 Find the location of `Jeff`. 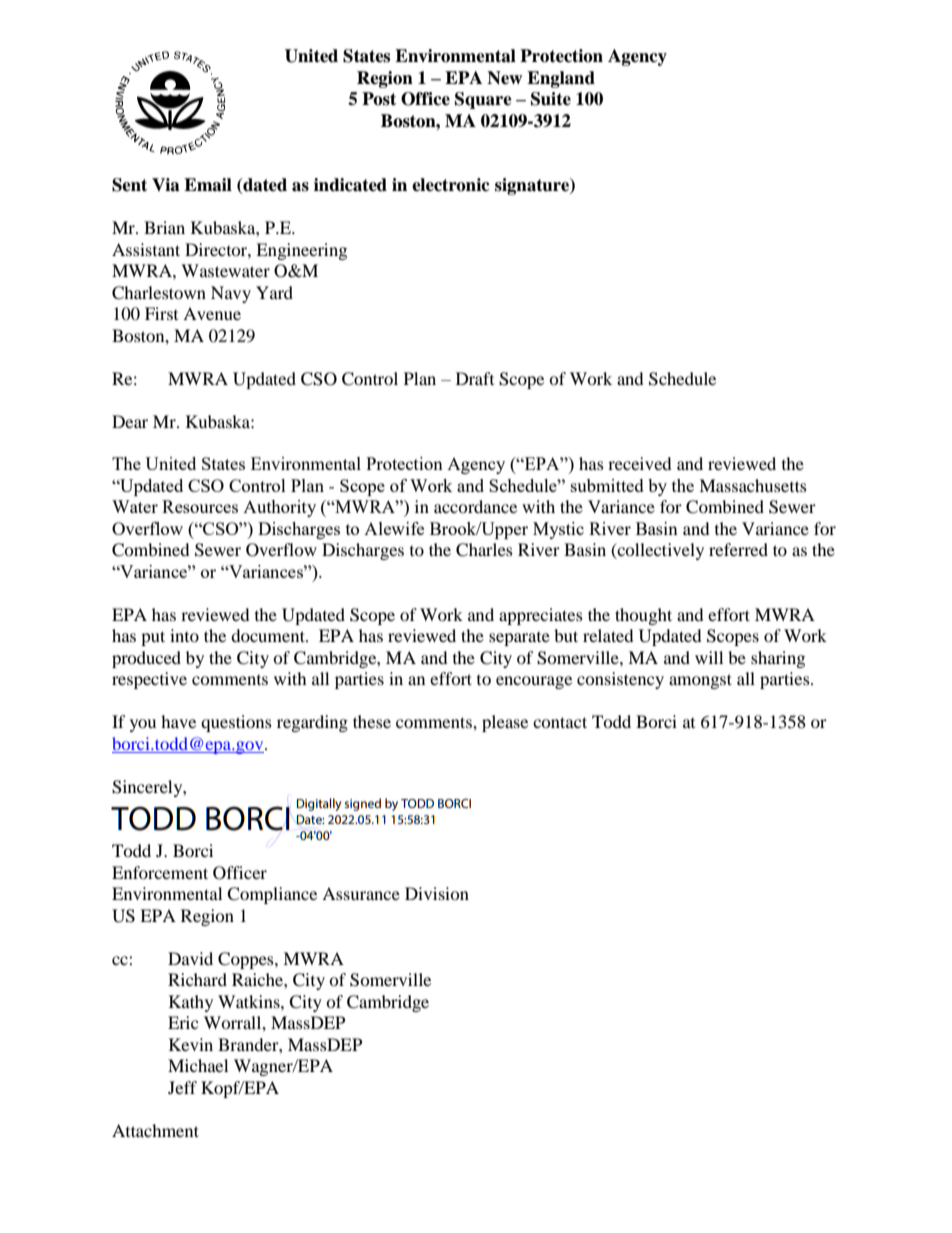

Jeff is located at coordinates (182, 1087).
